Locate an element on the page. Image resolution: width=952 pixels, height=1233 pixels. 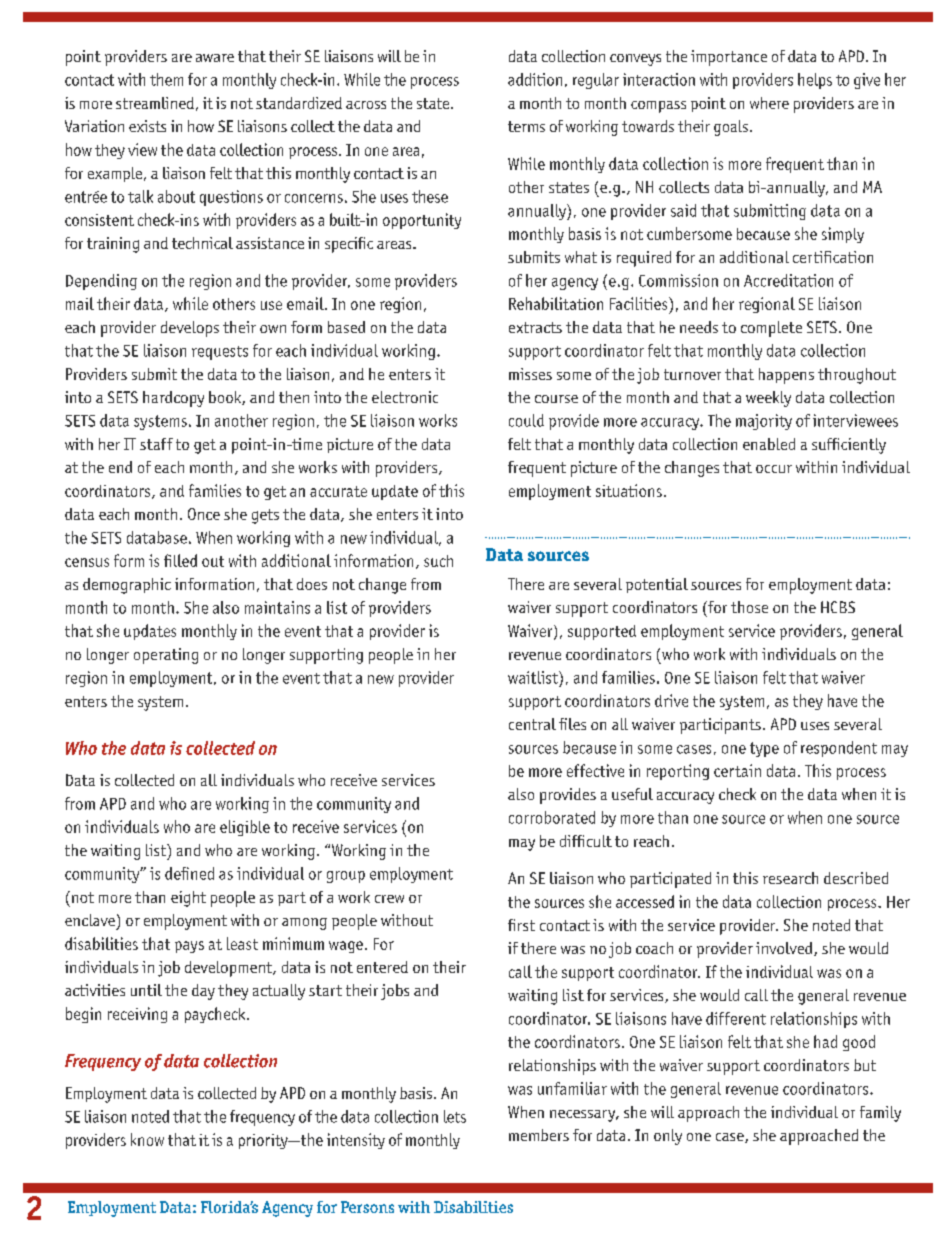
staff is located at coordinates (156, 444).
